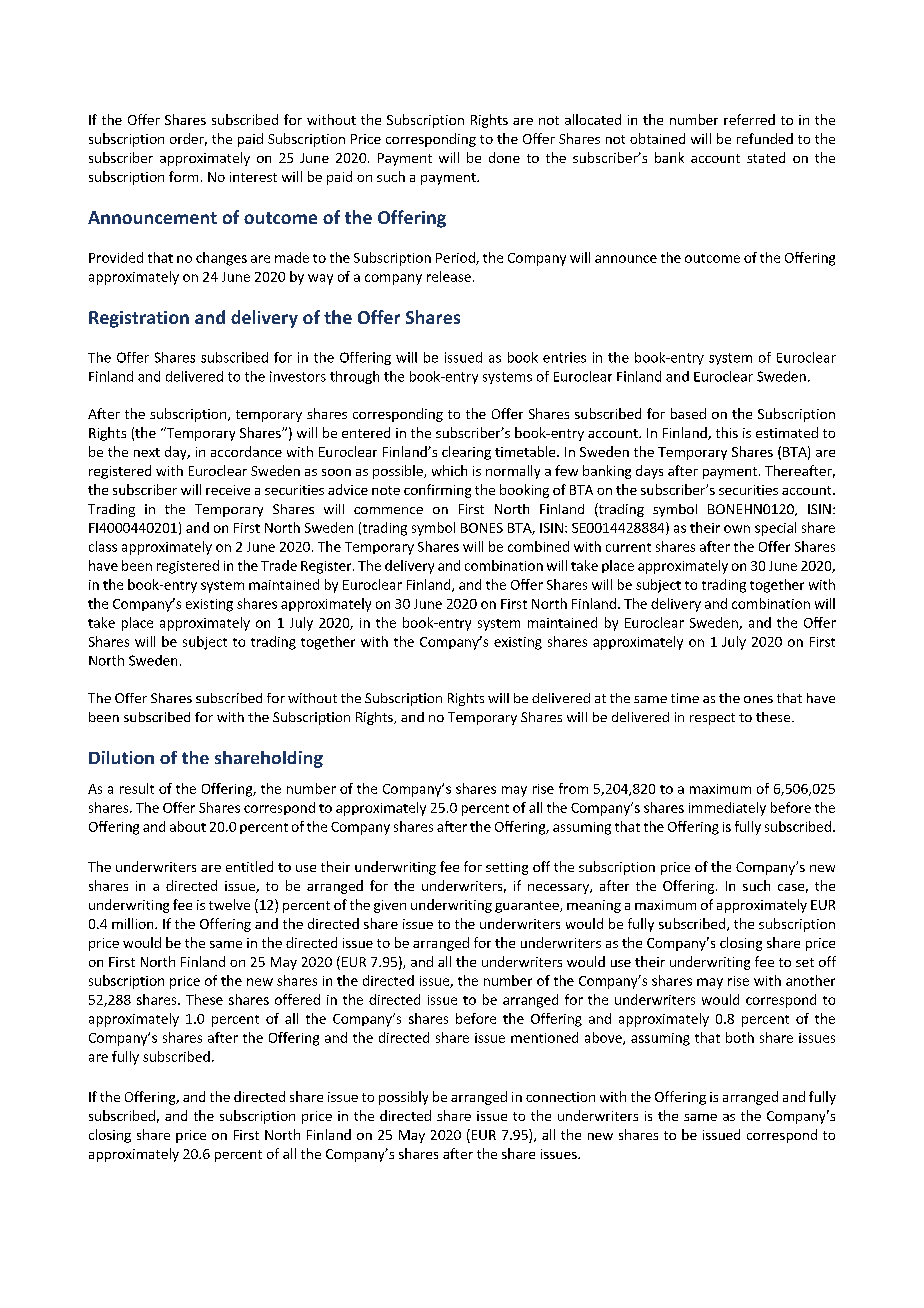 Image resolution: width=924 pixels, height=1308 pixels. What do you see at coordinates (573, 788) in the screenshot?
I see `from` at bounding box center [573, 788].
